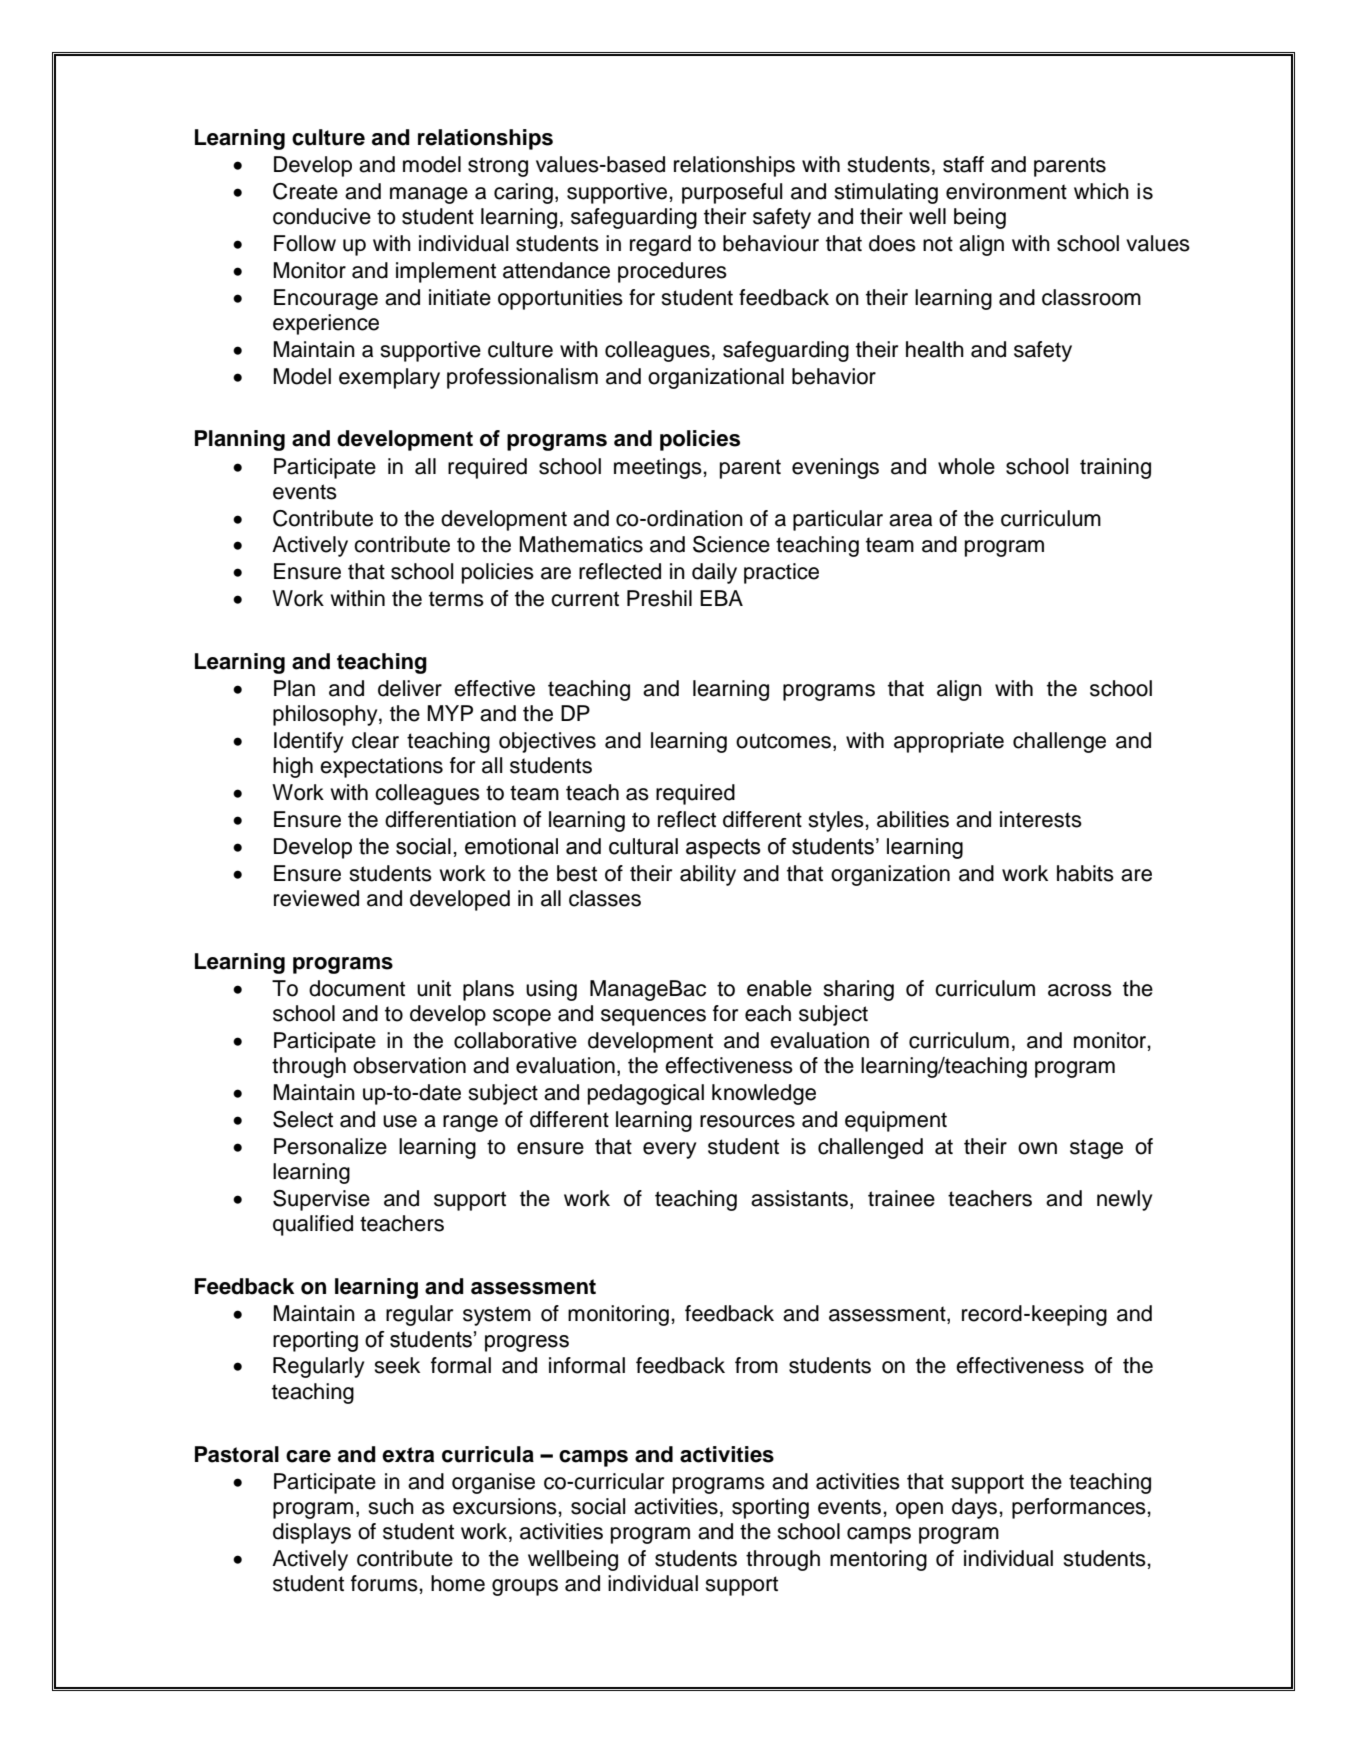  Describe the element at coordinates (966, 466) in the screenshot. I see `whole` at that location.
